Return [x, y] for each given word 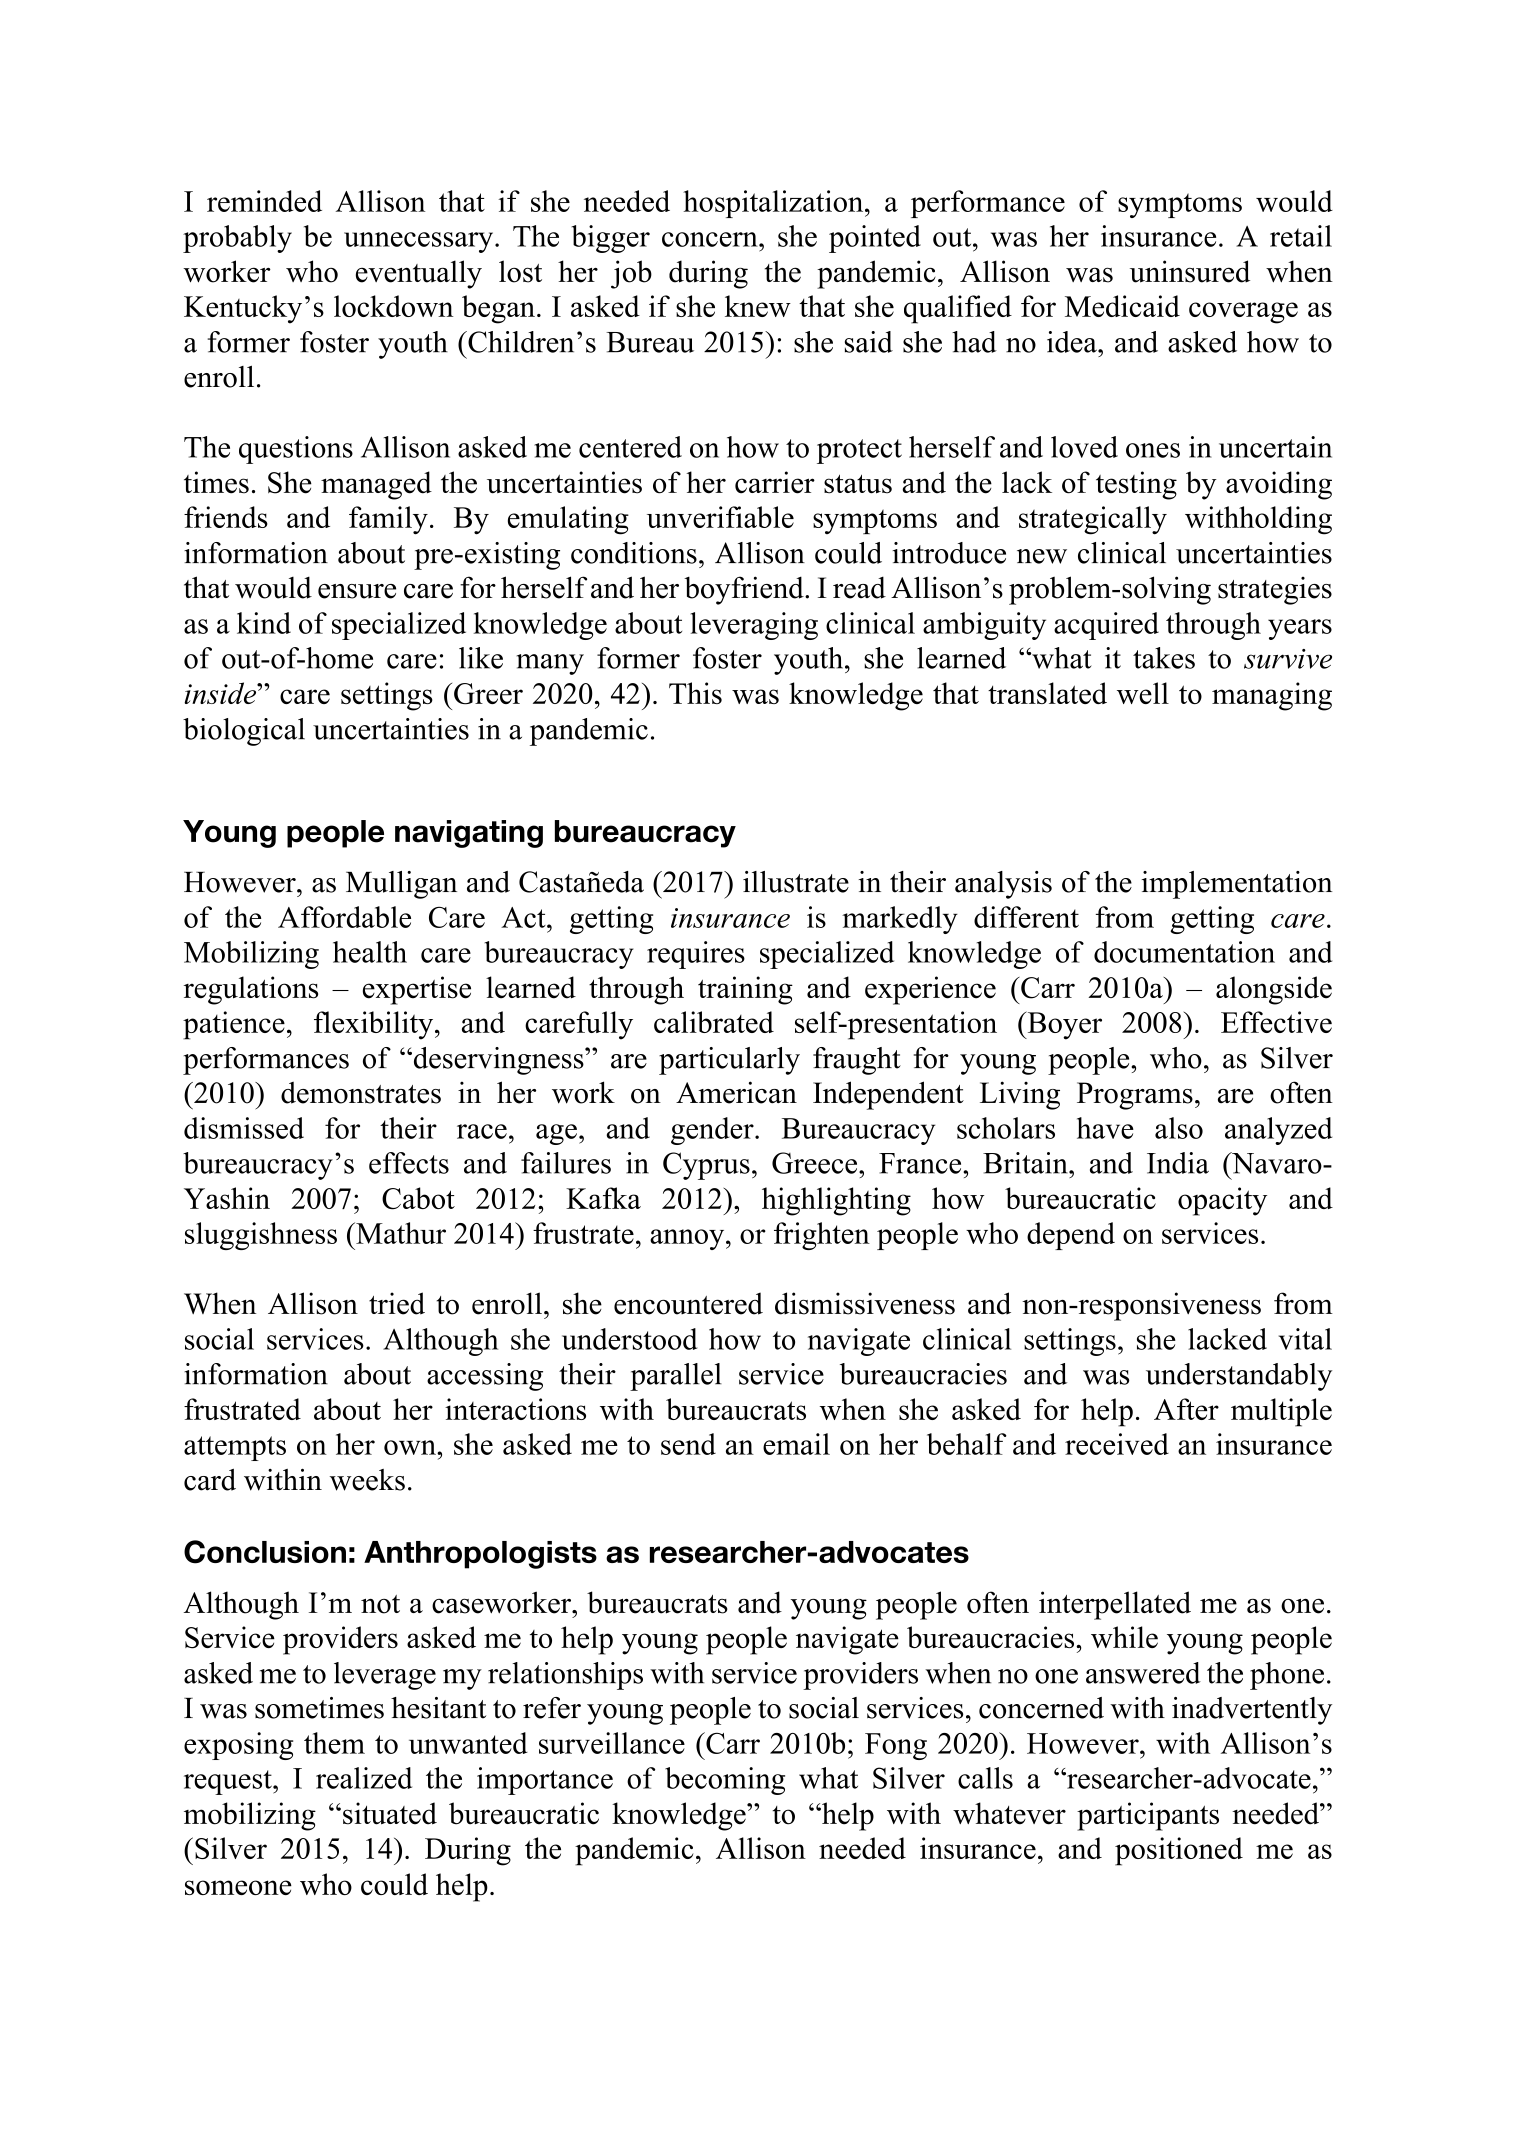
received [1117, 1444]
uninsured [1190, 271]
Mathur [400, 1233]
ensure [357, 591]
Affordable [344, 917]
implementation [1237, 885]
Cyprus [706, 1166]
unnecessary [420, 242]
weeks [367, 1480]
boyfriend [745, 590]
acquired [1106, 626]
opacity [1222, 1201]
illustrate [796, 882]
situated [390, 1813]
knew [758, 306]
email [796, 1444]
